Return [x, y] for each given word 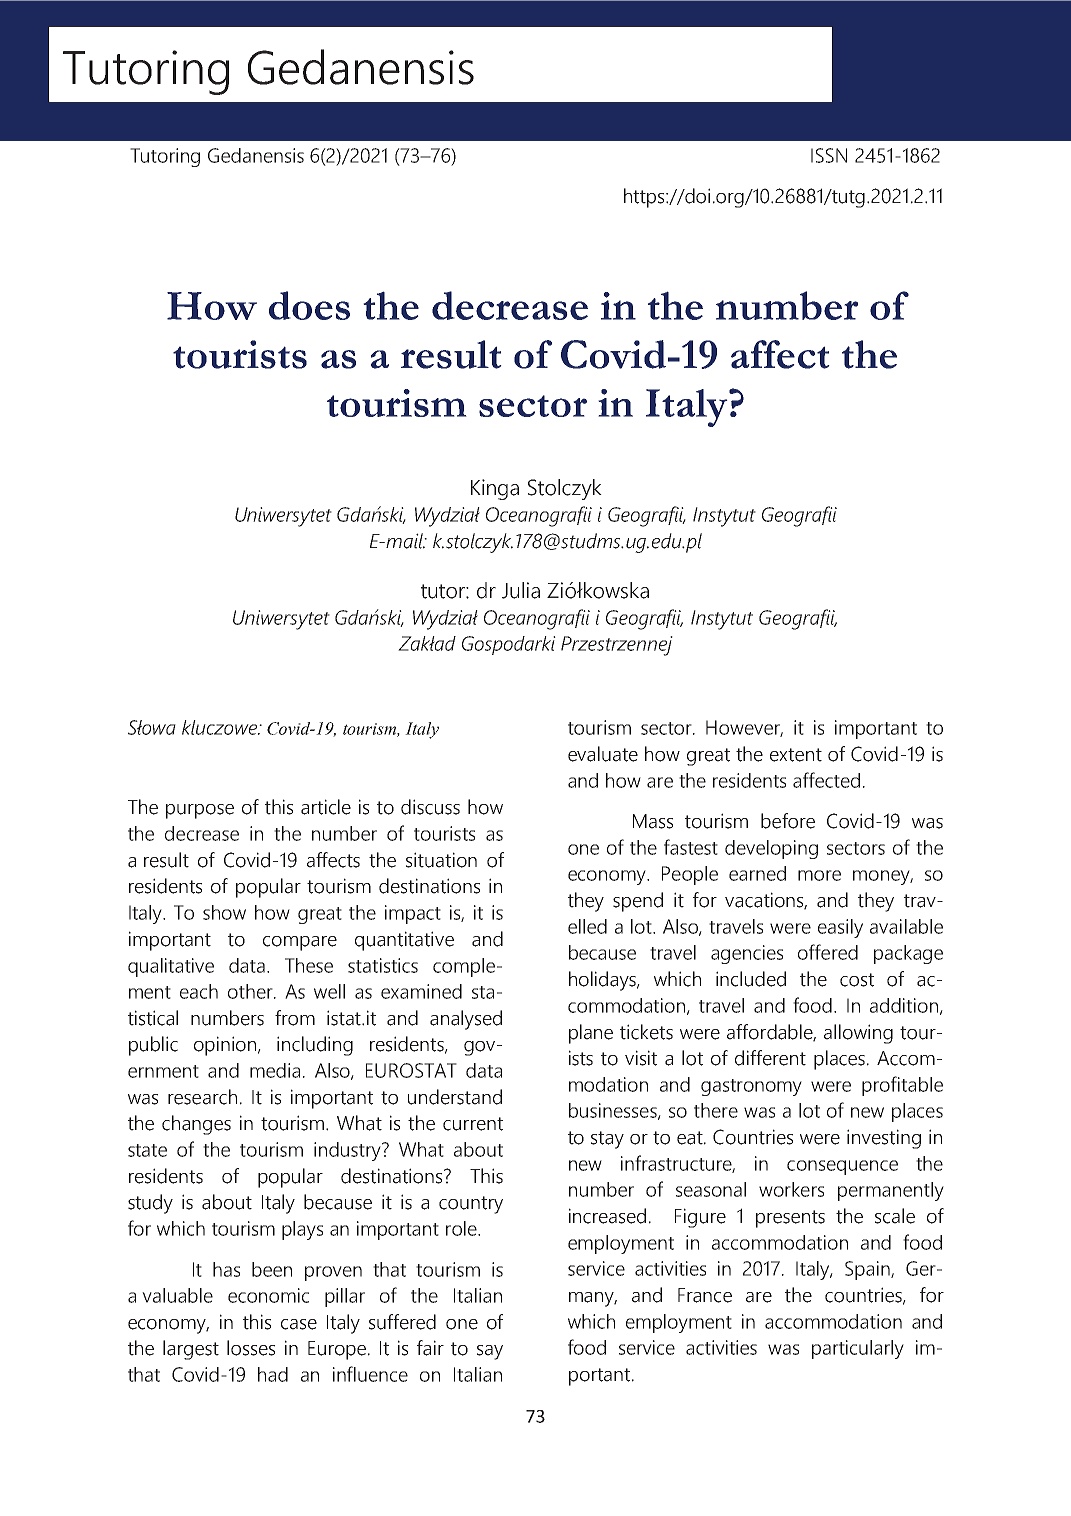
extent [796, 755]
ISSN [829, 155]
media [275, 1070]
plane [591, 1034]
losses [251, 1348]
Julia [521, 590]
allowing [858, 1034]
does [309, 305]
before [788, 821]
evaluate [603, 754]
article [326, 807]
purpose [200, 811]
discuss [430, 807]
